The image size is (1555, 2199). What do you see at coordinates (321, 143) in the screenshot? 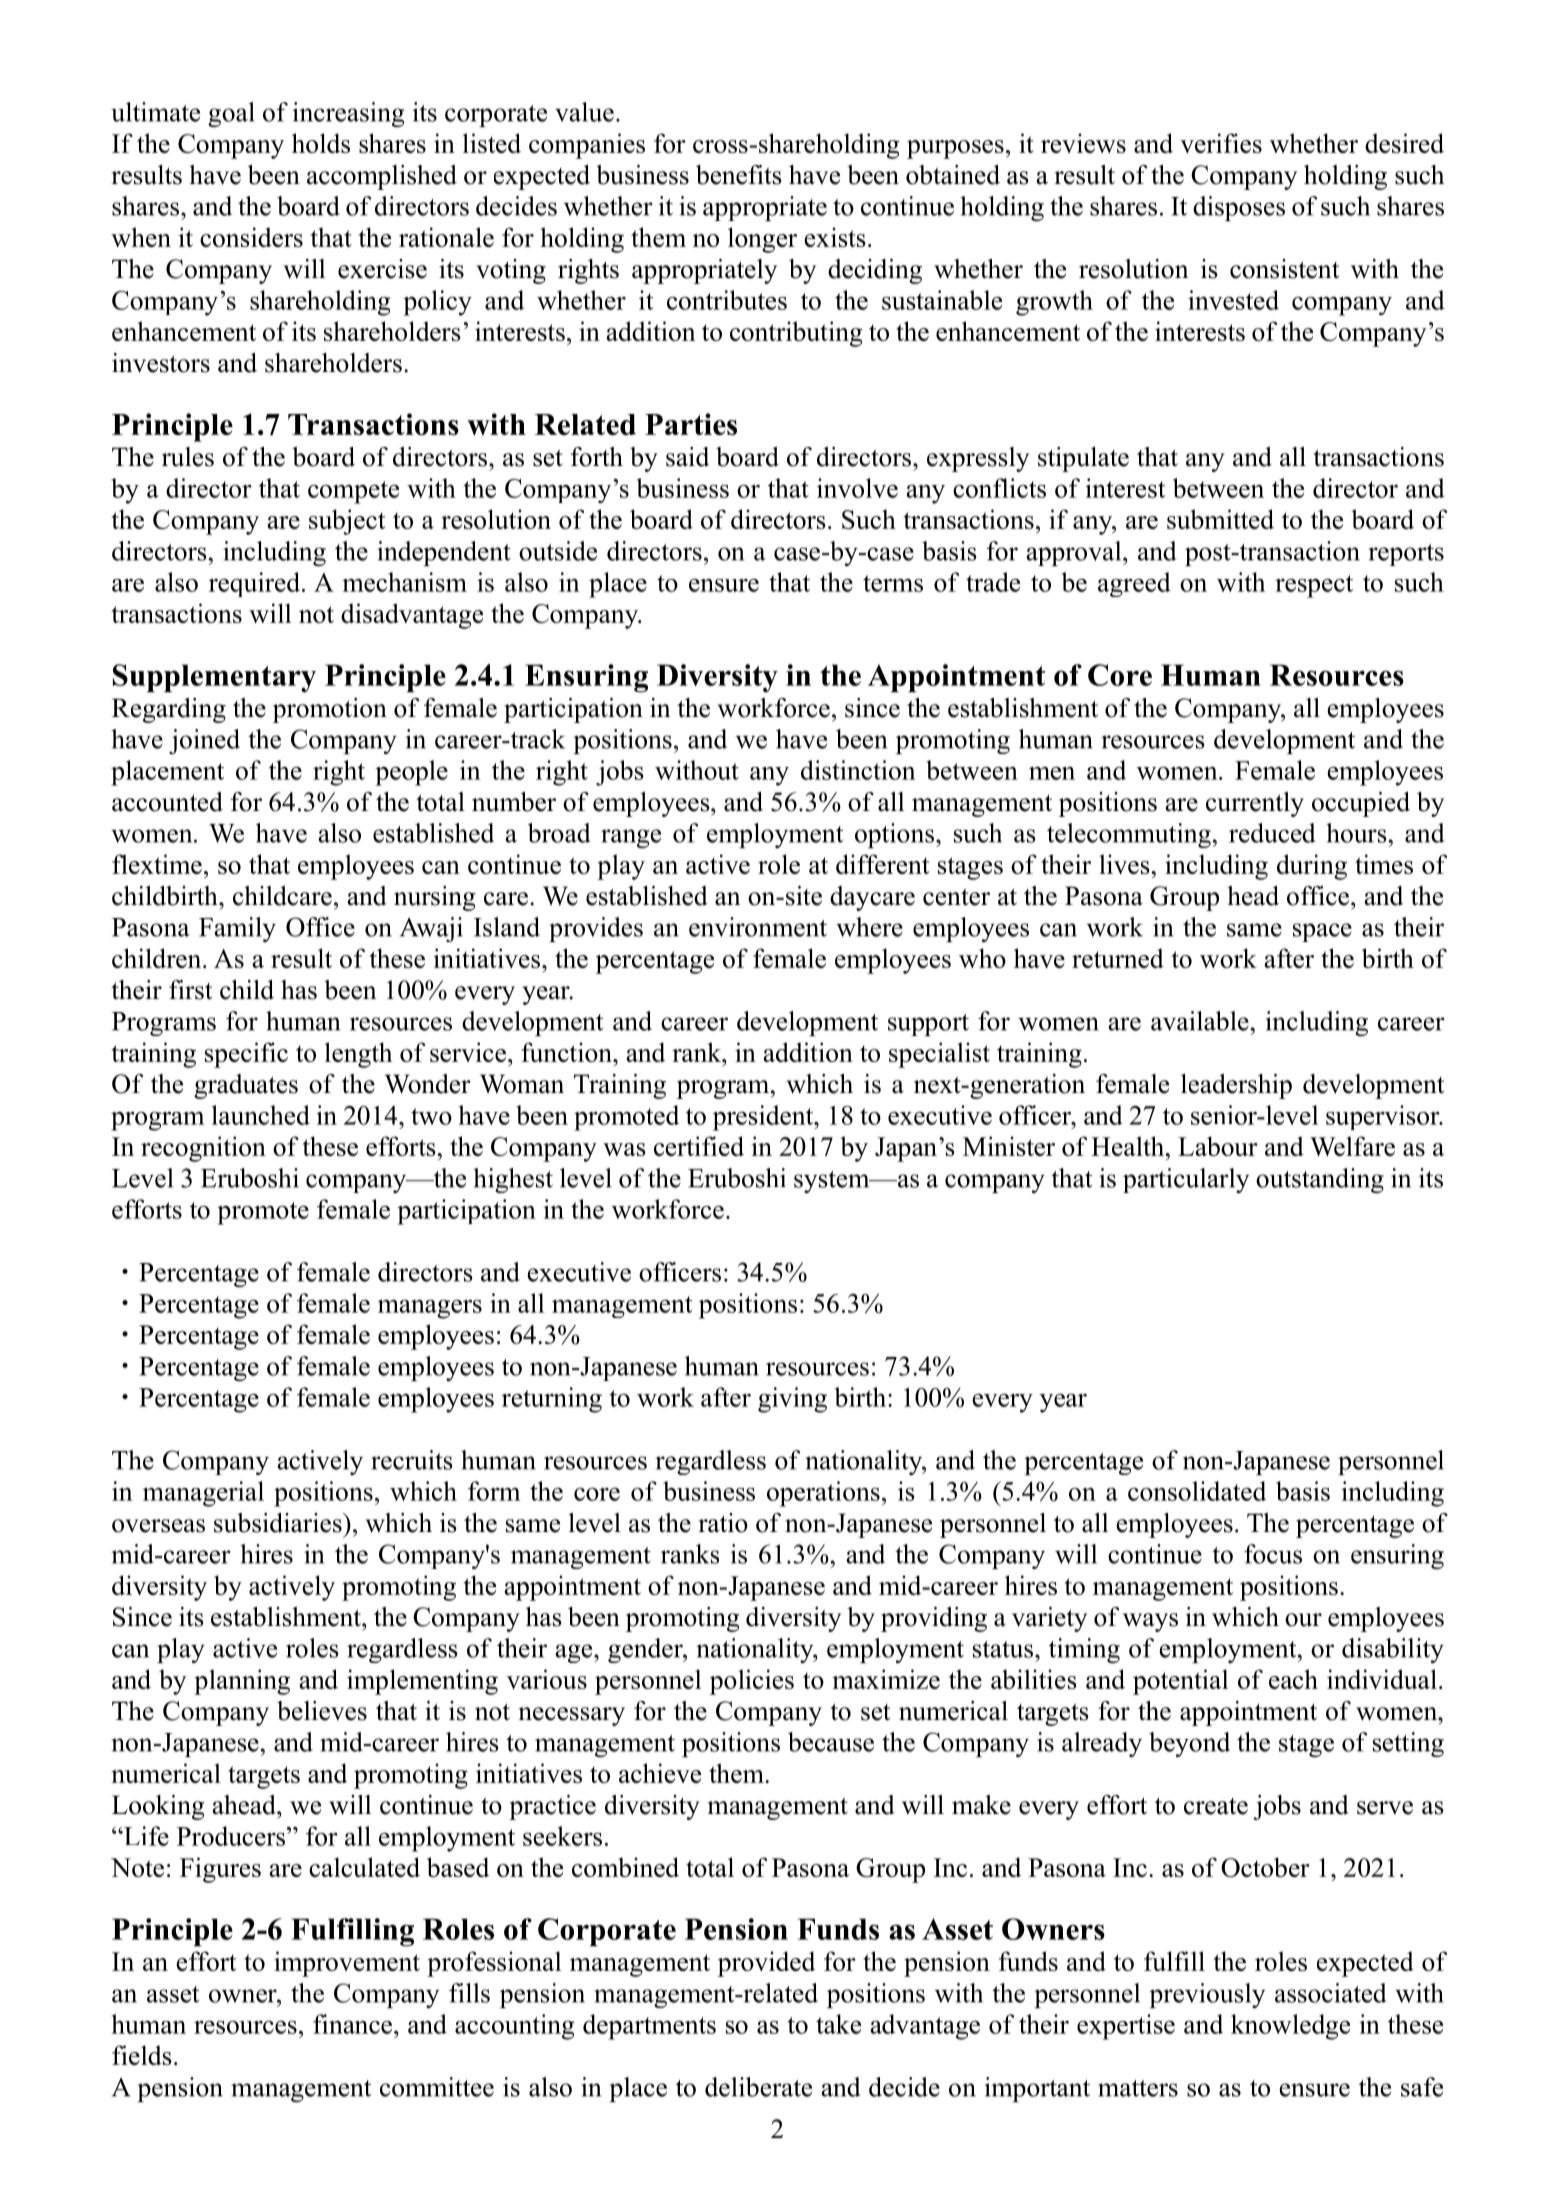
I see `holds` at bounding box center [321, 143].
